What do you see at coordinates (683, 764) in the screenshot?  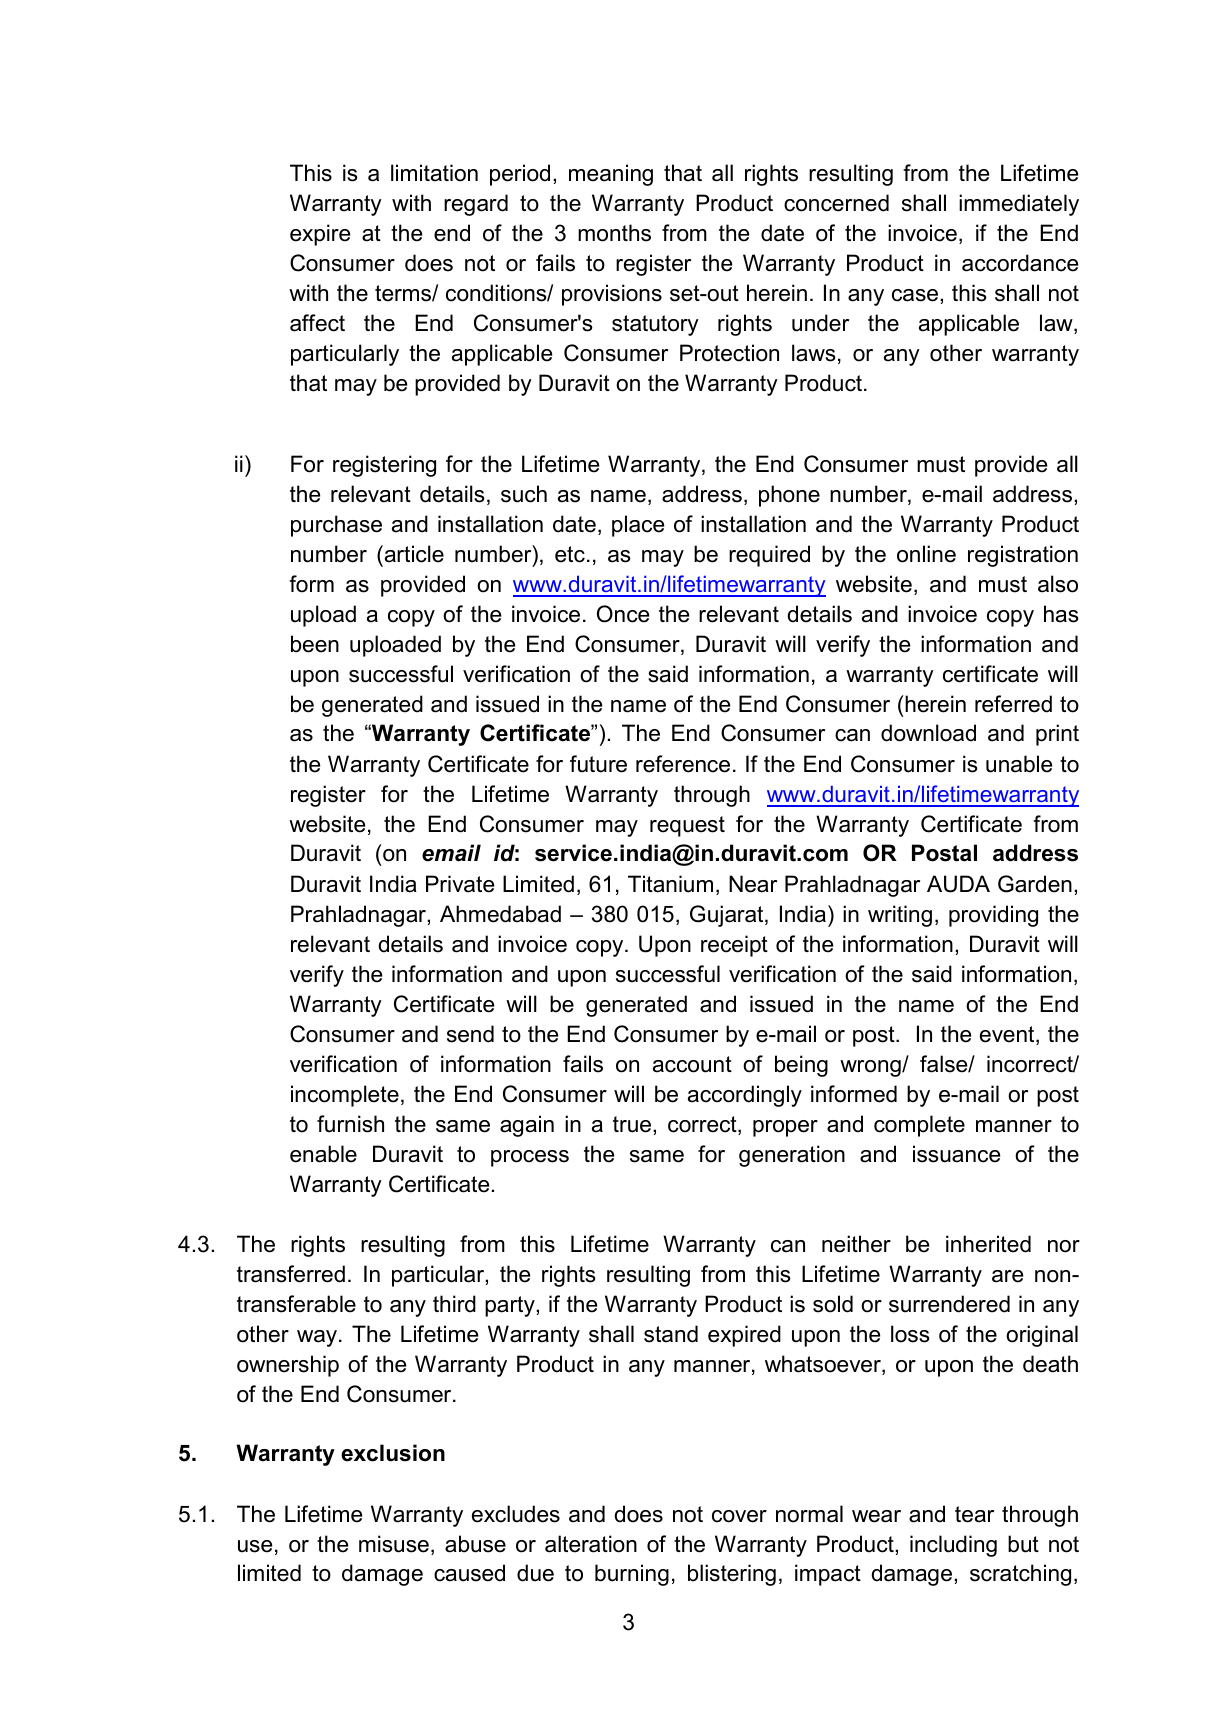 I see `reference` at bounding box center [683, 764].
